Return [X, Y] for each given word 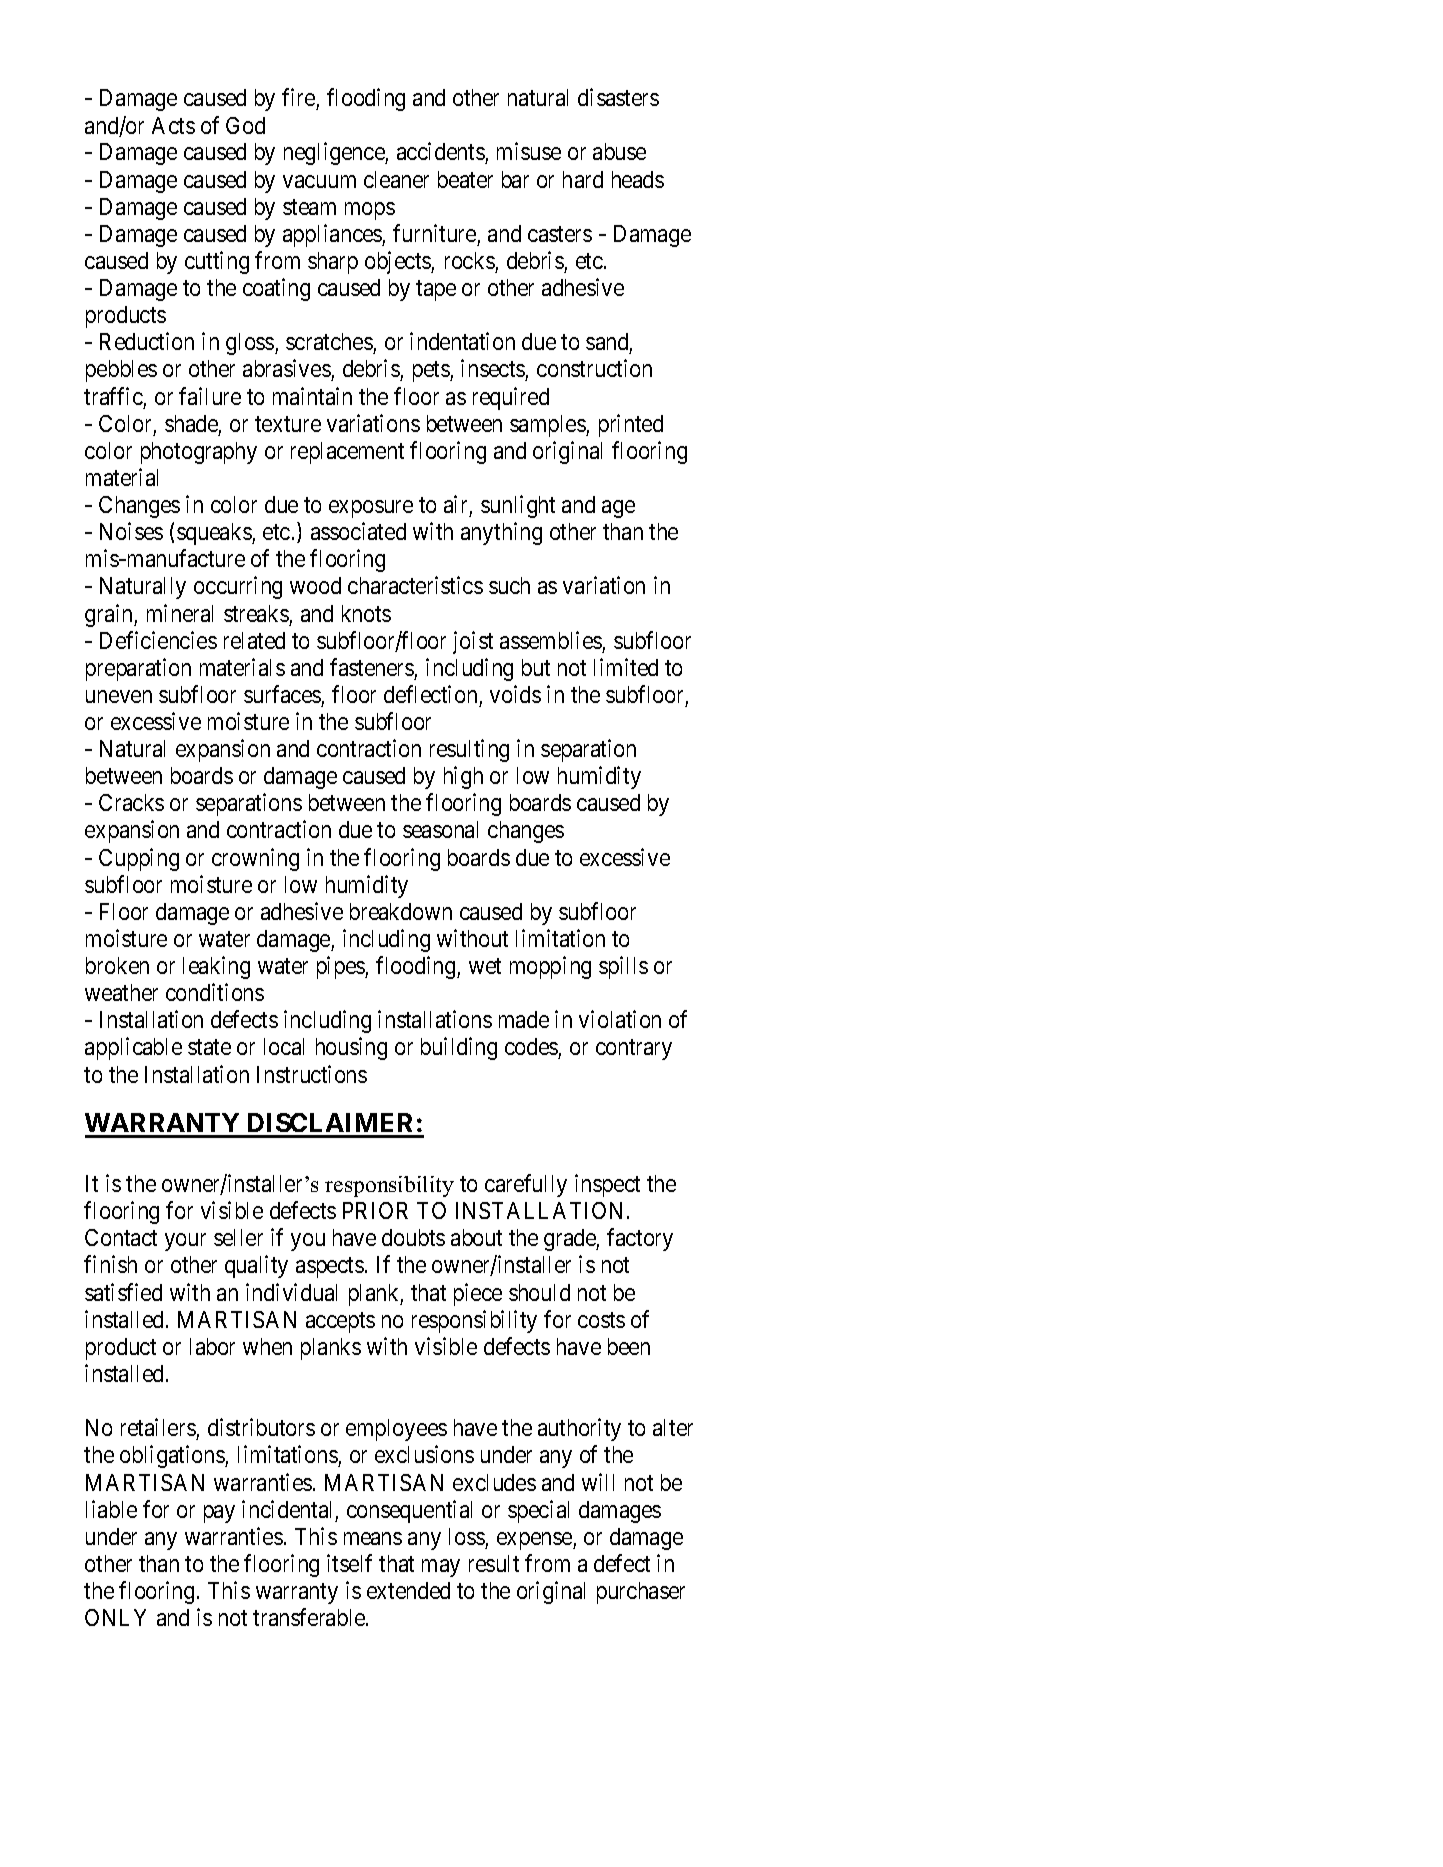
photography [199, 453]
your [185, 1242]
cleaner [396, 179]
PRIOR [375, 1210]
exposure [371, 509]
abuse [619, 151]
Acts [173, 125]
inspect [607, 1185]
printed [631, 425]
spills [623, 967]
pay [219, 1514]
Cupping [139, 859]
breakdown [401, 911]
